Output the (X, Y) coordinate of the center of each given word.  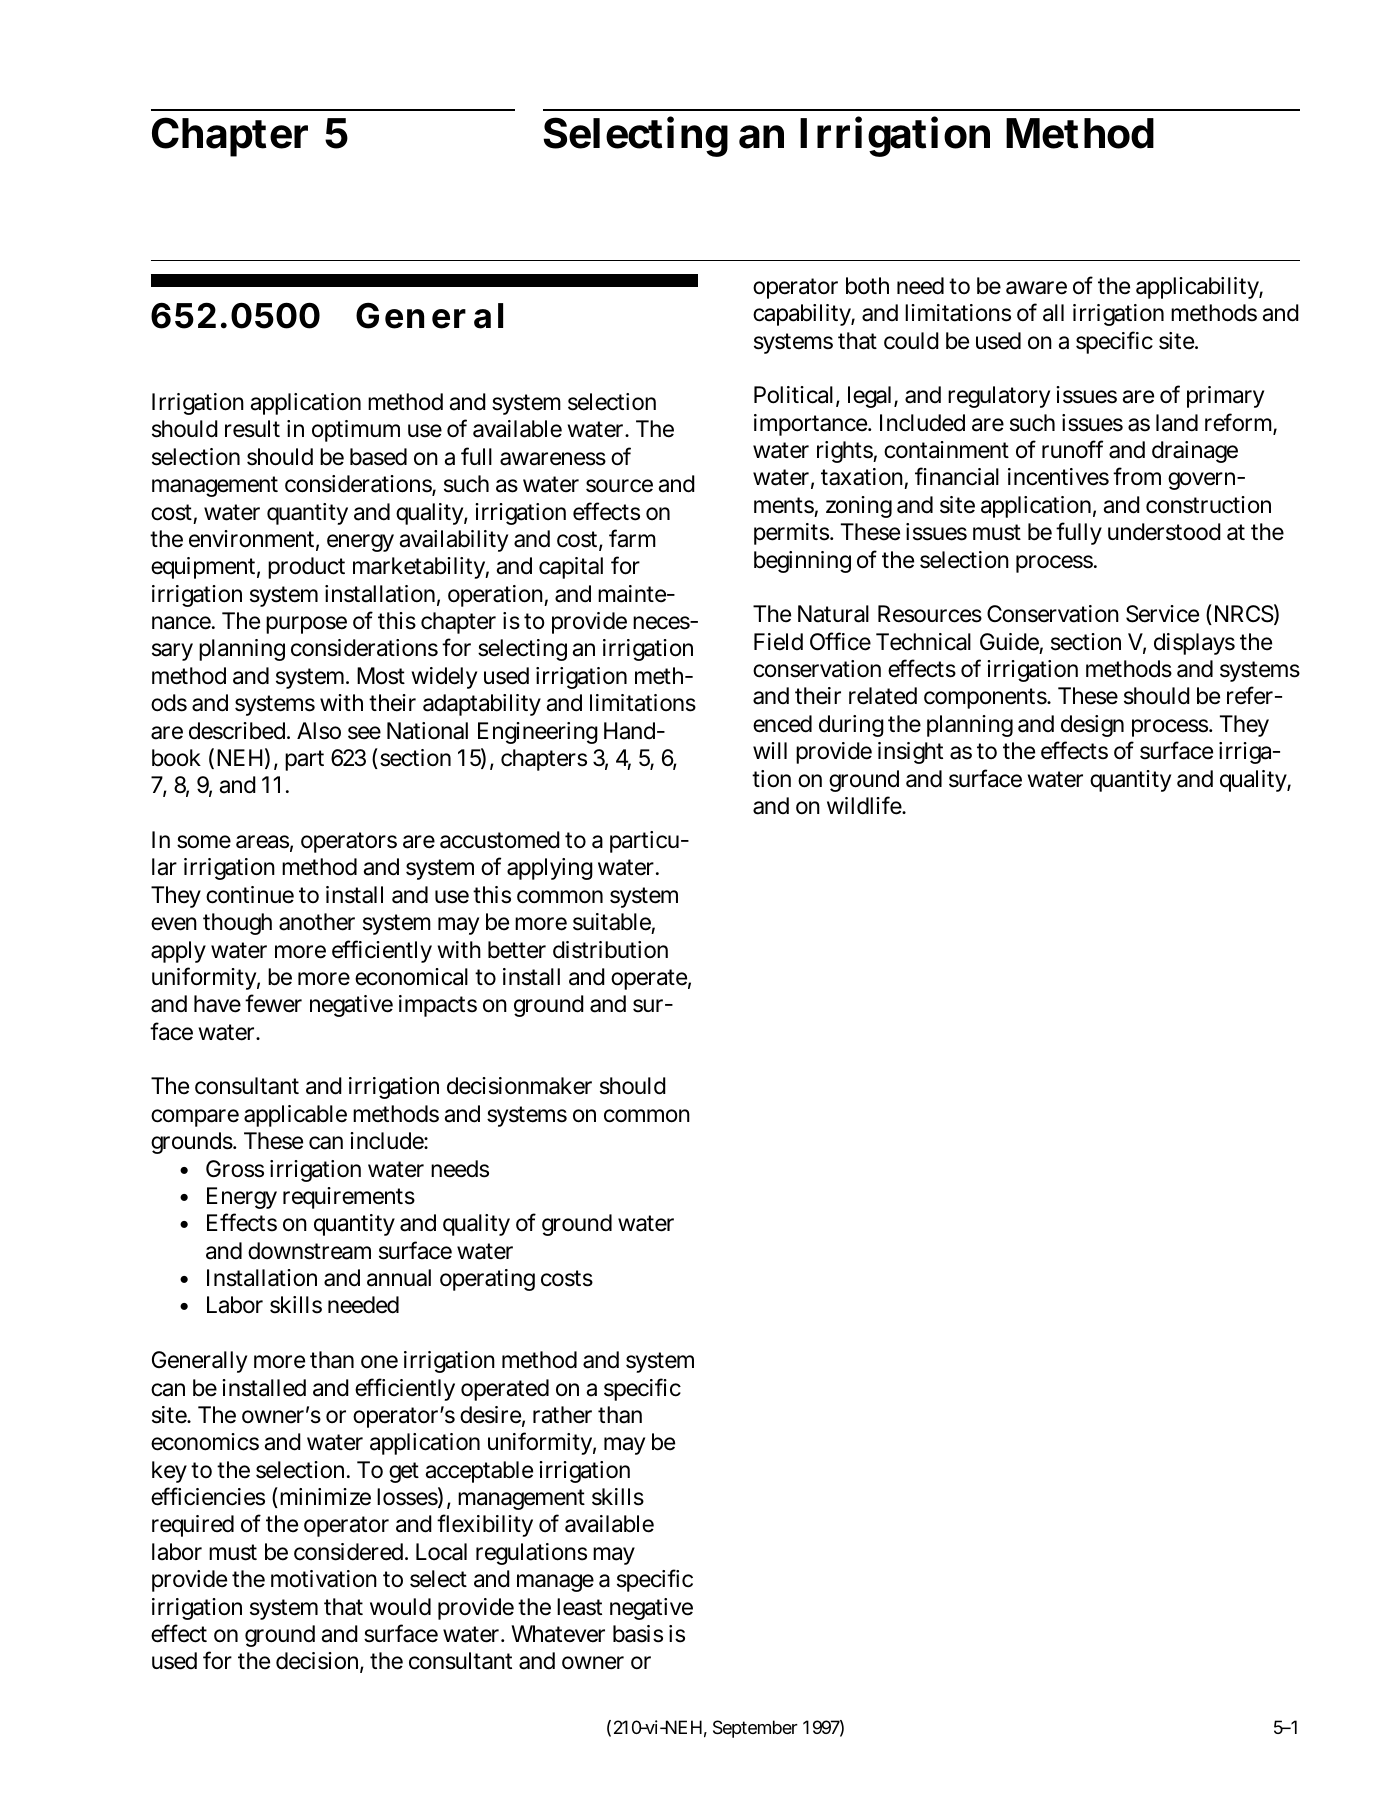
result (252, 429)
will (770, 750)
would (400, 1607)
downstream (309, 1251)
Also (319, 731)
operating (487, 1280)
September (755, 1729)
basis (638, 1634)
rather (562, 1415)
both (867, 286)
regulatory (999, 397)
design (1092, 726)
